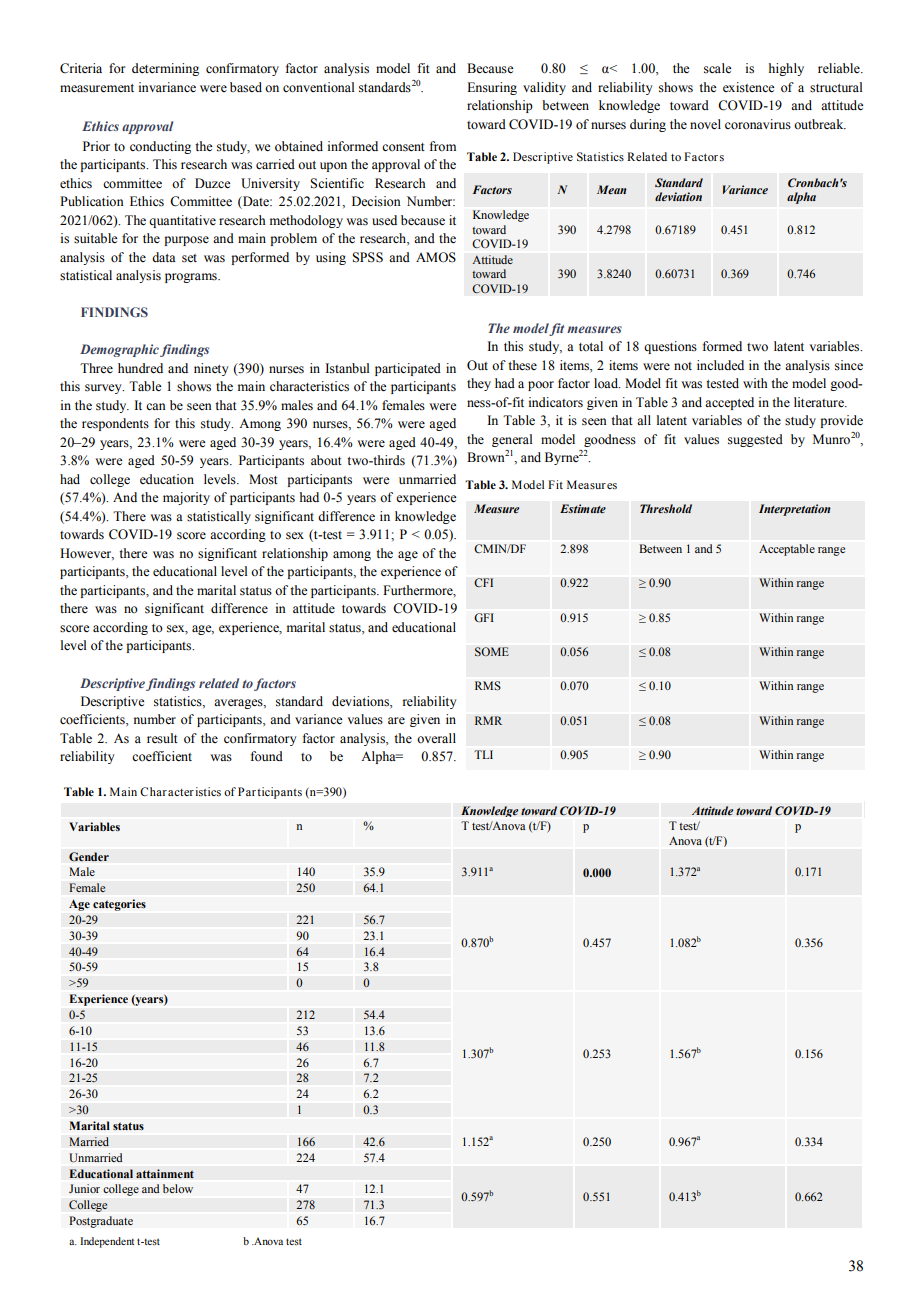  I want to click on Ensuring, so click(492, 88).
